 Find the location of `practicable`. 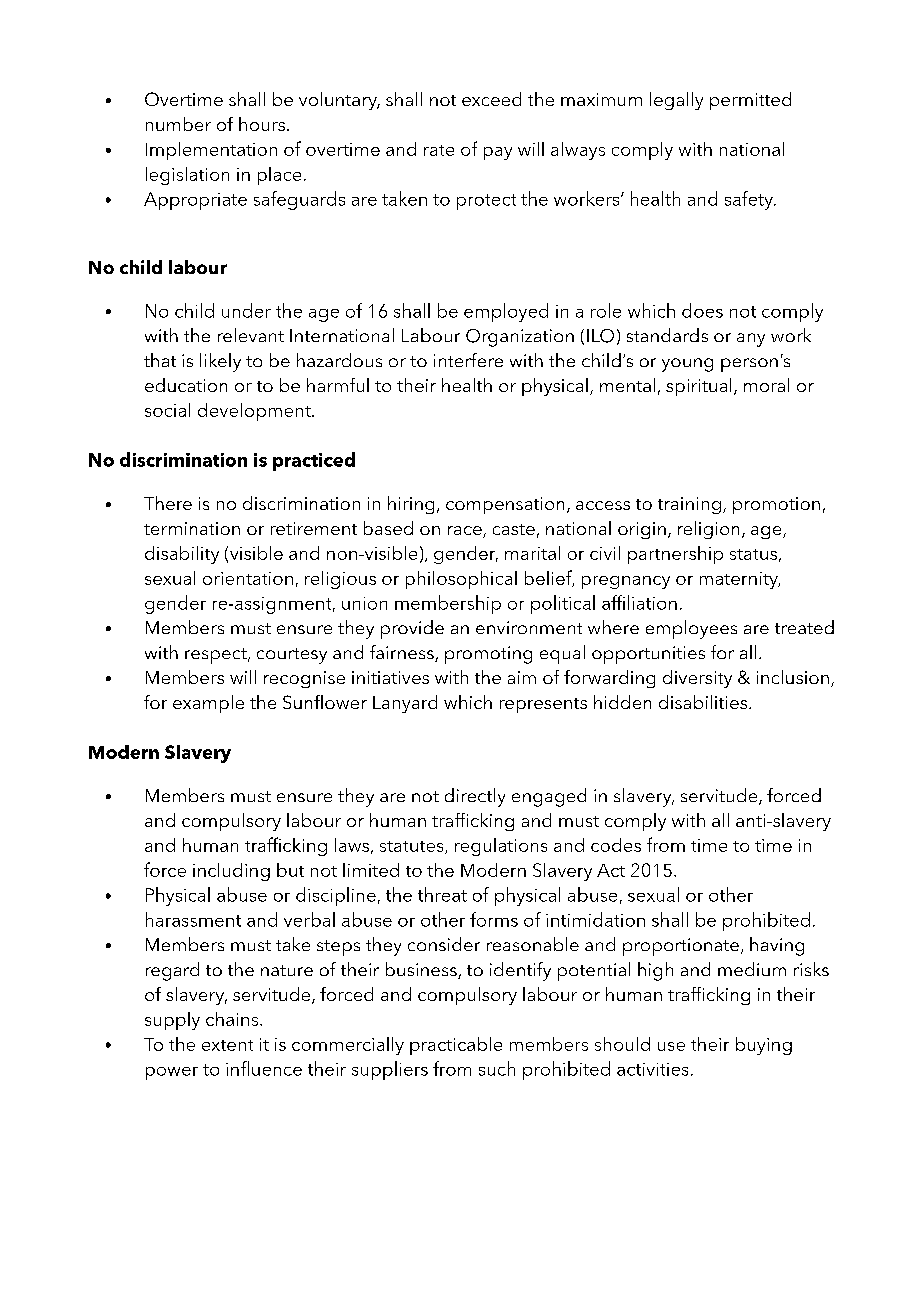

practicable is located at coordinates (456, 1046).
